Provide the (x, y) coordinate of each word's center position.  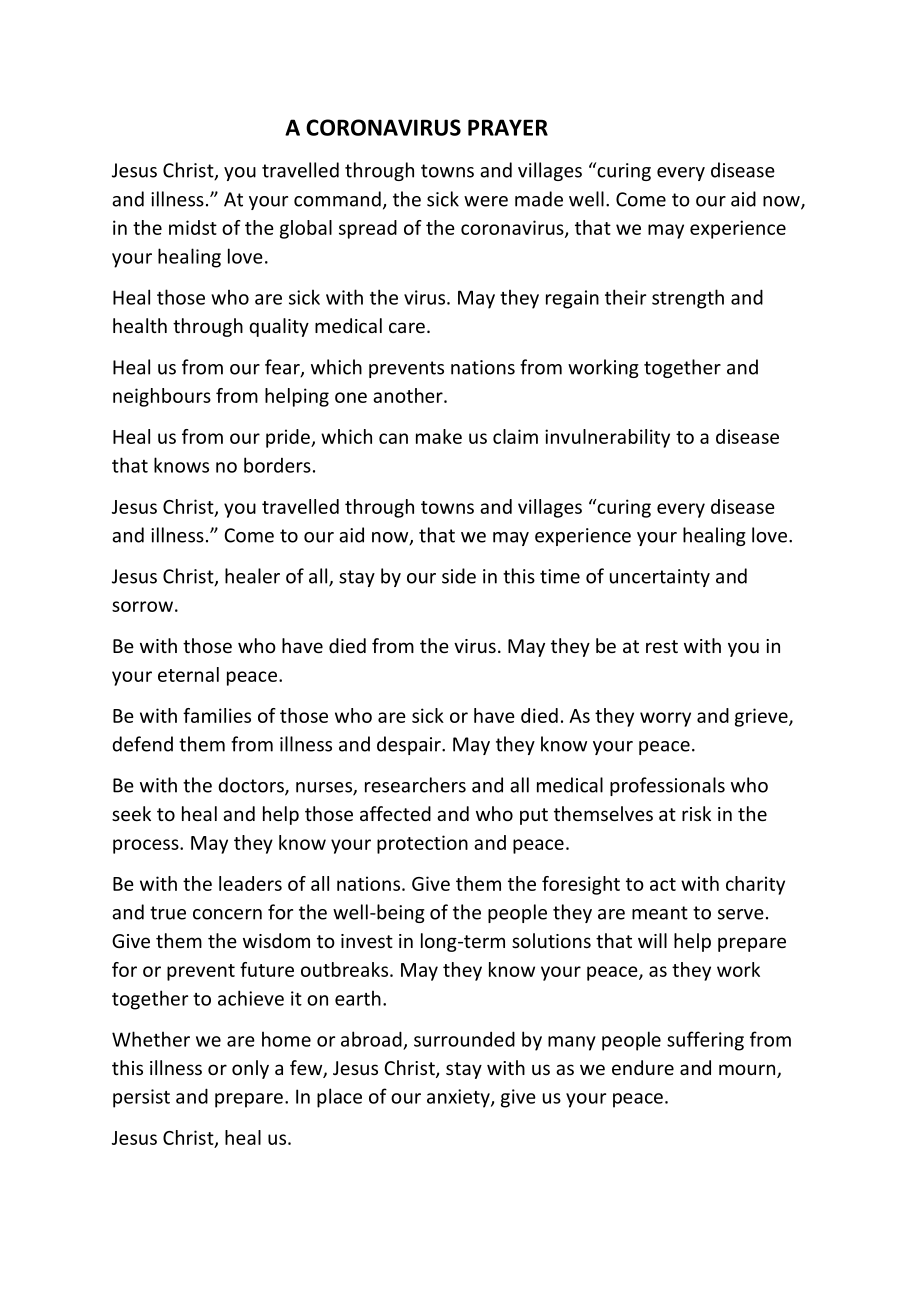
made (539, 199)
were (486, 201)
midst (193, 227)
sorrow (142, 606)
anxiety (459, 1098)
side (459, 576)
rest (662, 646)
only (250, 1069)
